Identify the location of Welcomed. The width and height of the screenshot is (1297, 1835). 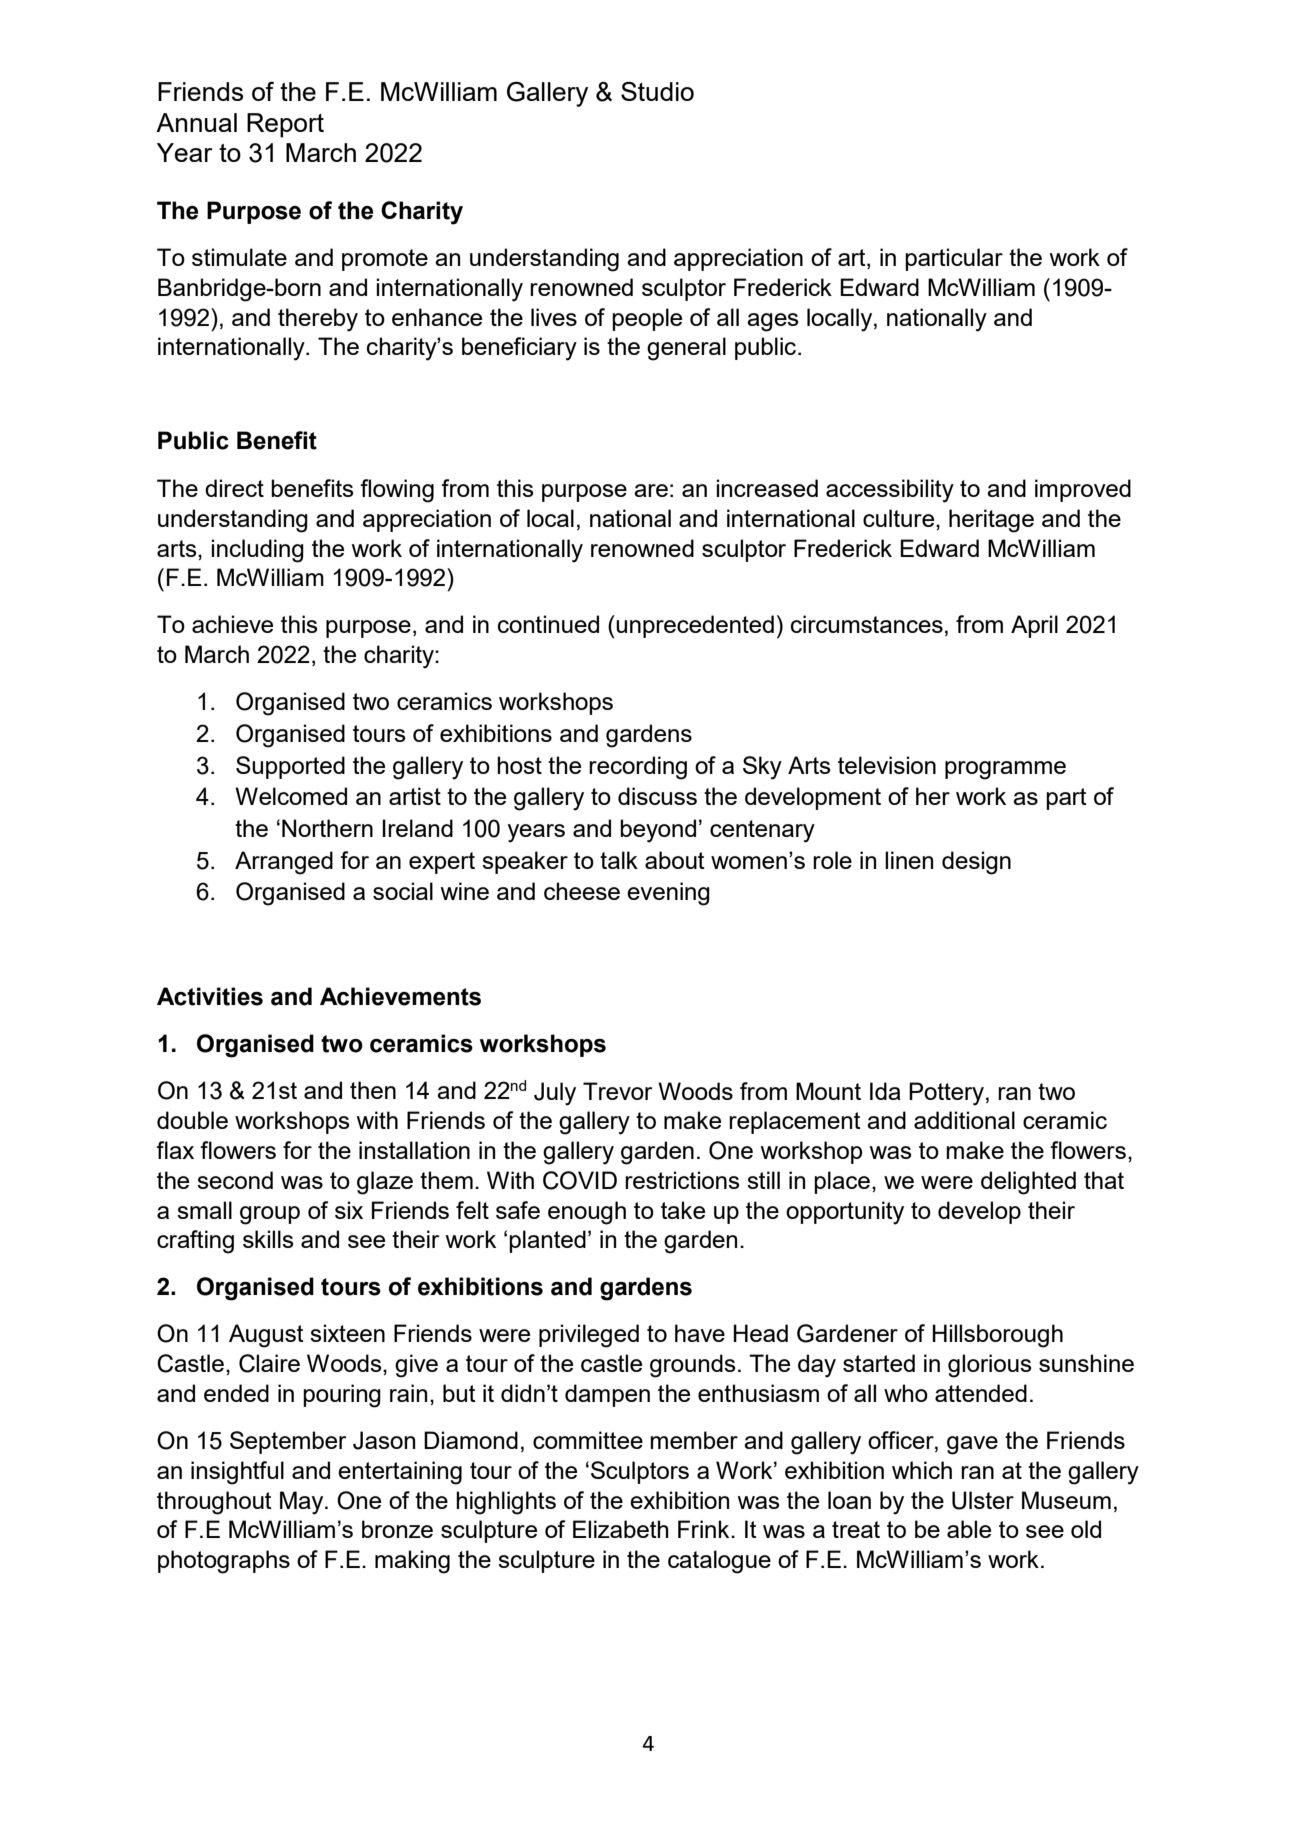
(291, 796).
